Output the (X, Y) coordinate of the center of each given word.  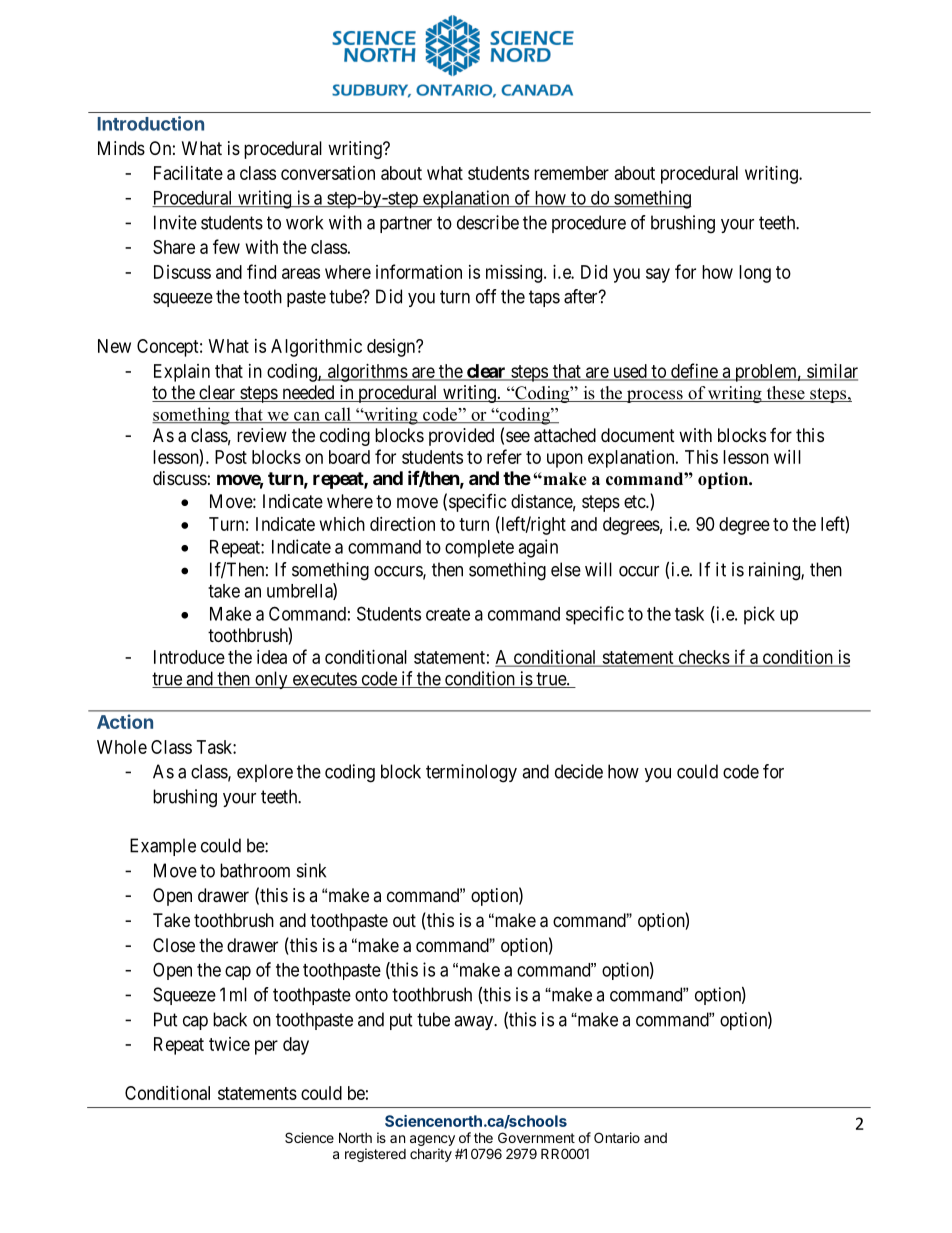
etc (635, 501)
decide (579, 771)
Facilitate (188, 173)
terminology (471, 773)
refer (504, 456)
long (755, 274)
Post (231, 457)
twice (229, 1044)
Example (163, 847)
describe (488, 222)
